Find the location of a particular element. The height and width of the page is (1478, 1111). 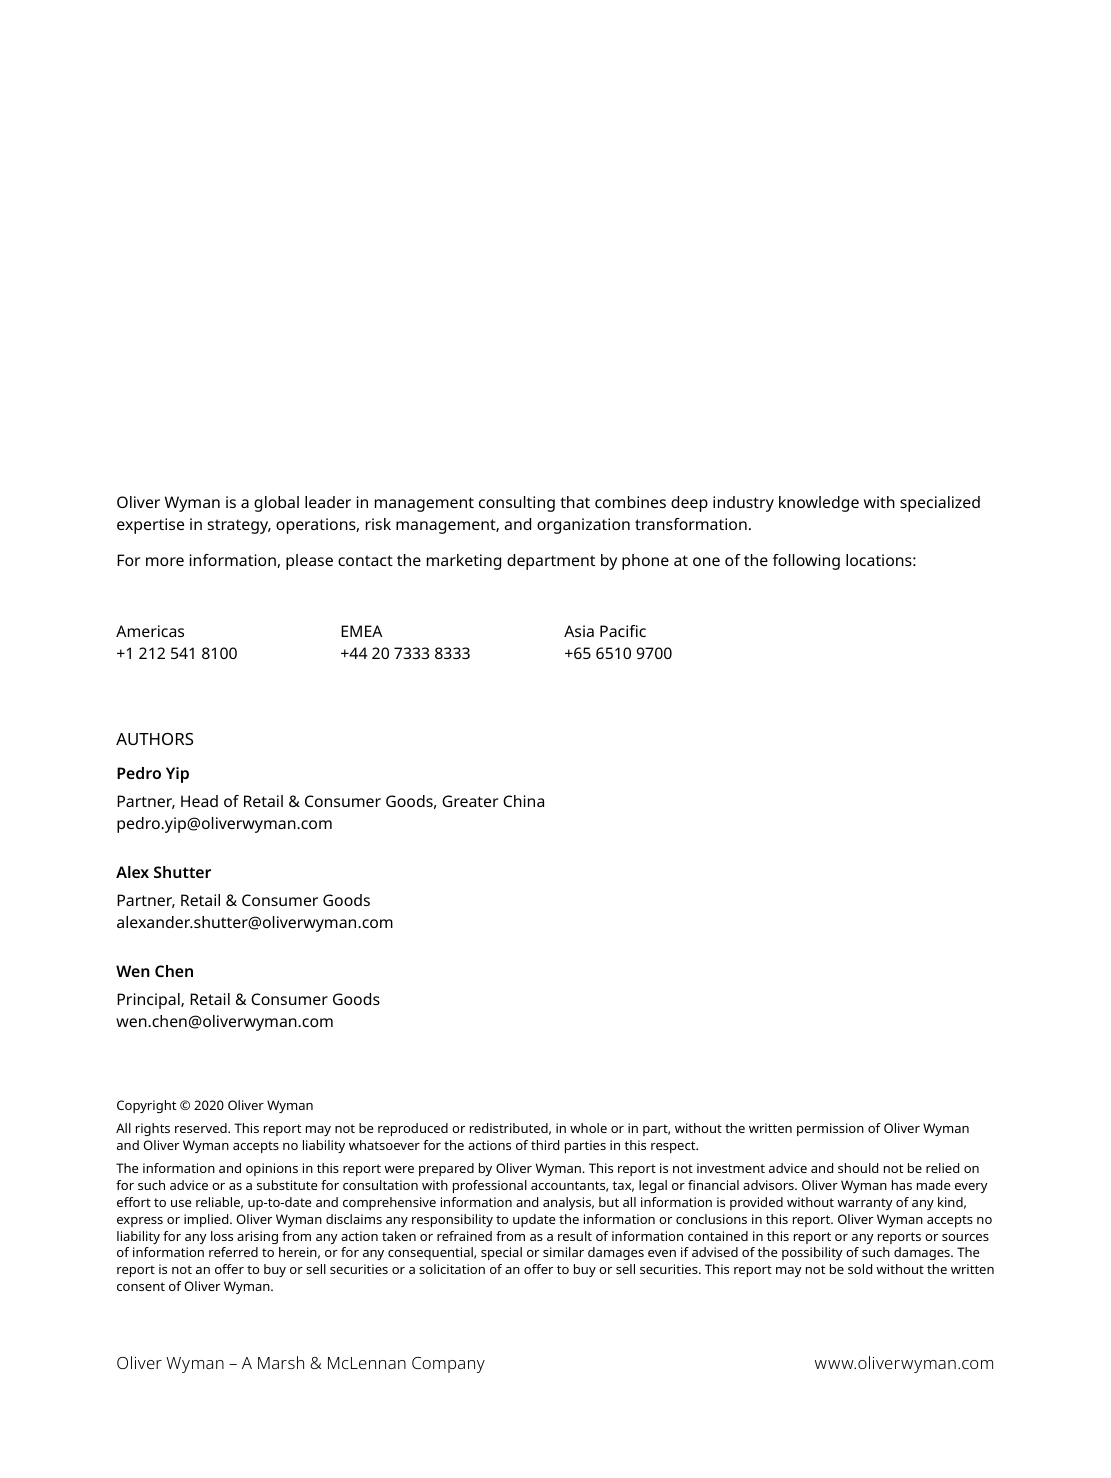

Pacific is located at coordinates (623, 631).
